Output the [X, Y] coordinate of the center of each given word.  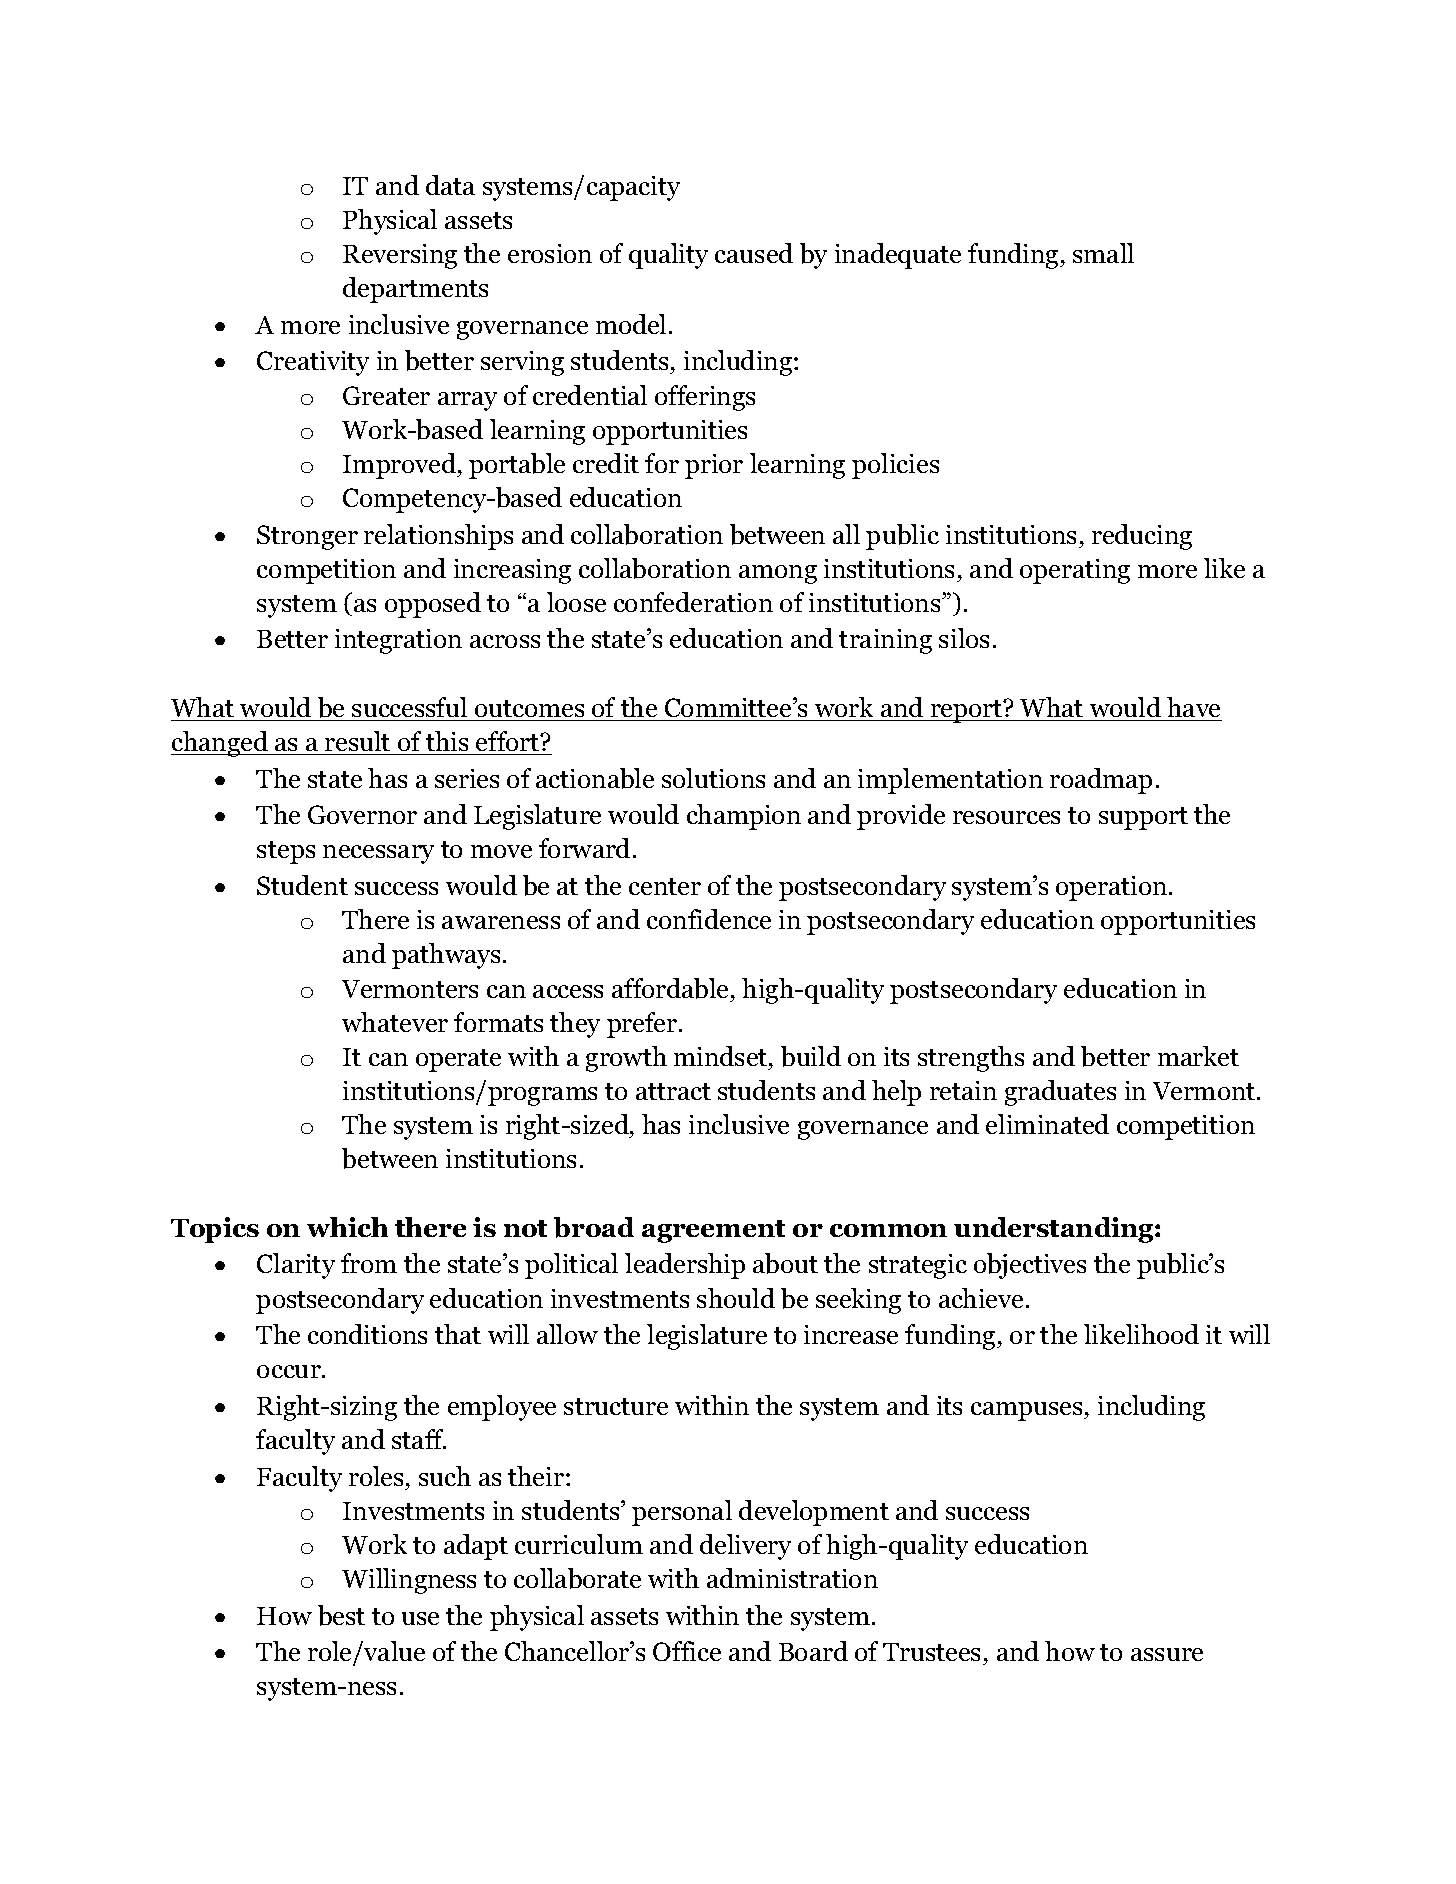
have [1193, 707]
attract [673, 1091]
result [358, 743]
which [347, 1227]
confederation [693, 602]
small [1103, 253]
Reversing [400, 256]
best [341, 1615]
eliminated [1047, 1124]
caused [754, 253]
